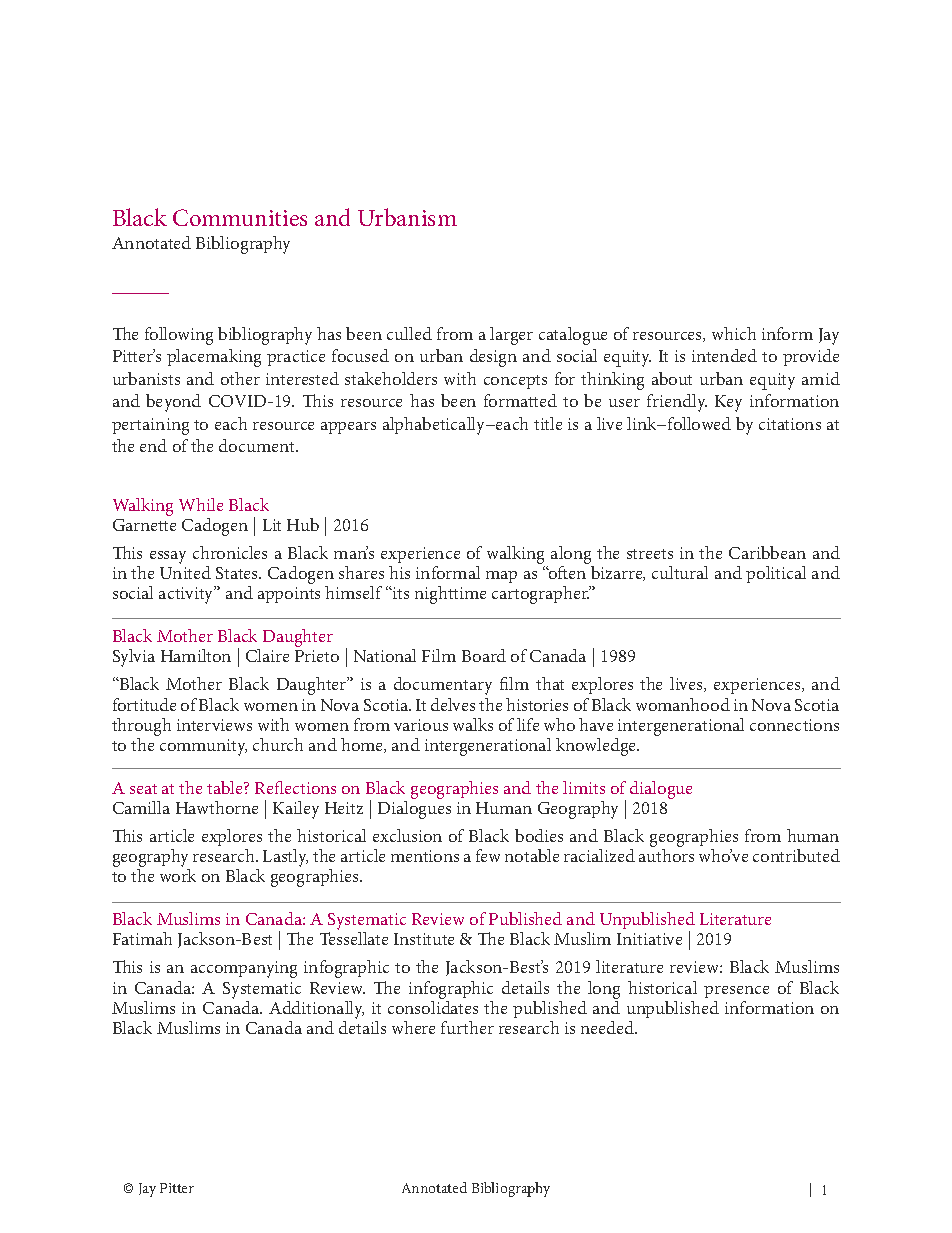 The image size is (952, 1233). Describe the element at coordinates (473, 724) in the document. I see `walks` at that location.
